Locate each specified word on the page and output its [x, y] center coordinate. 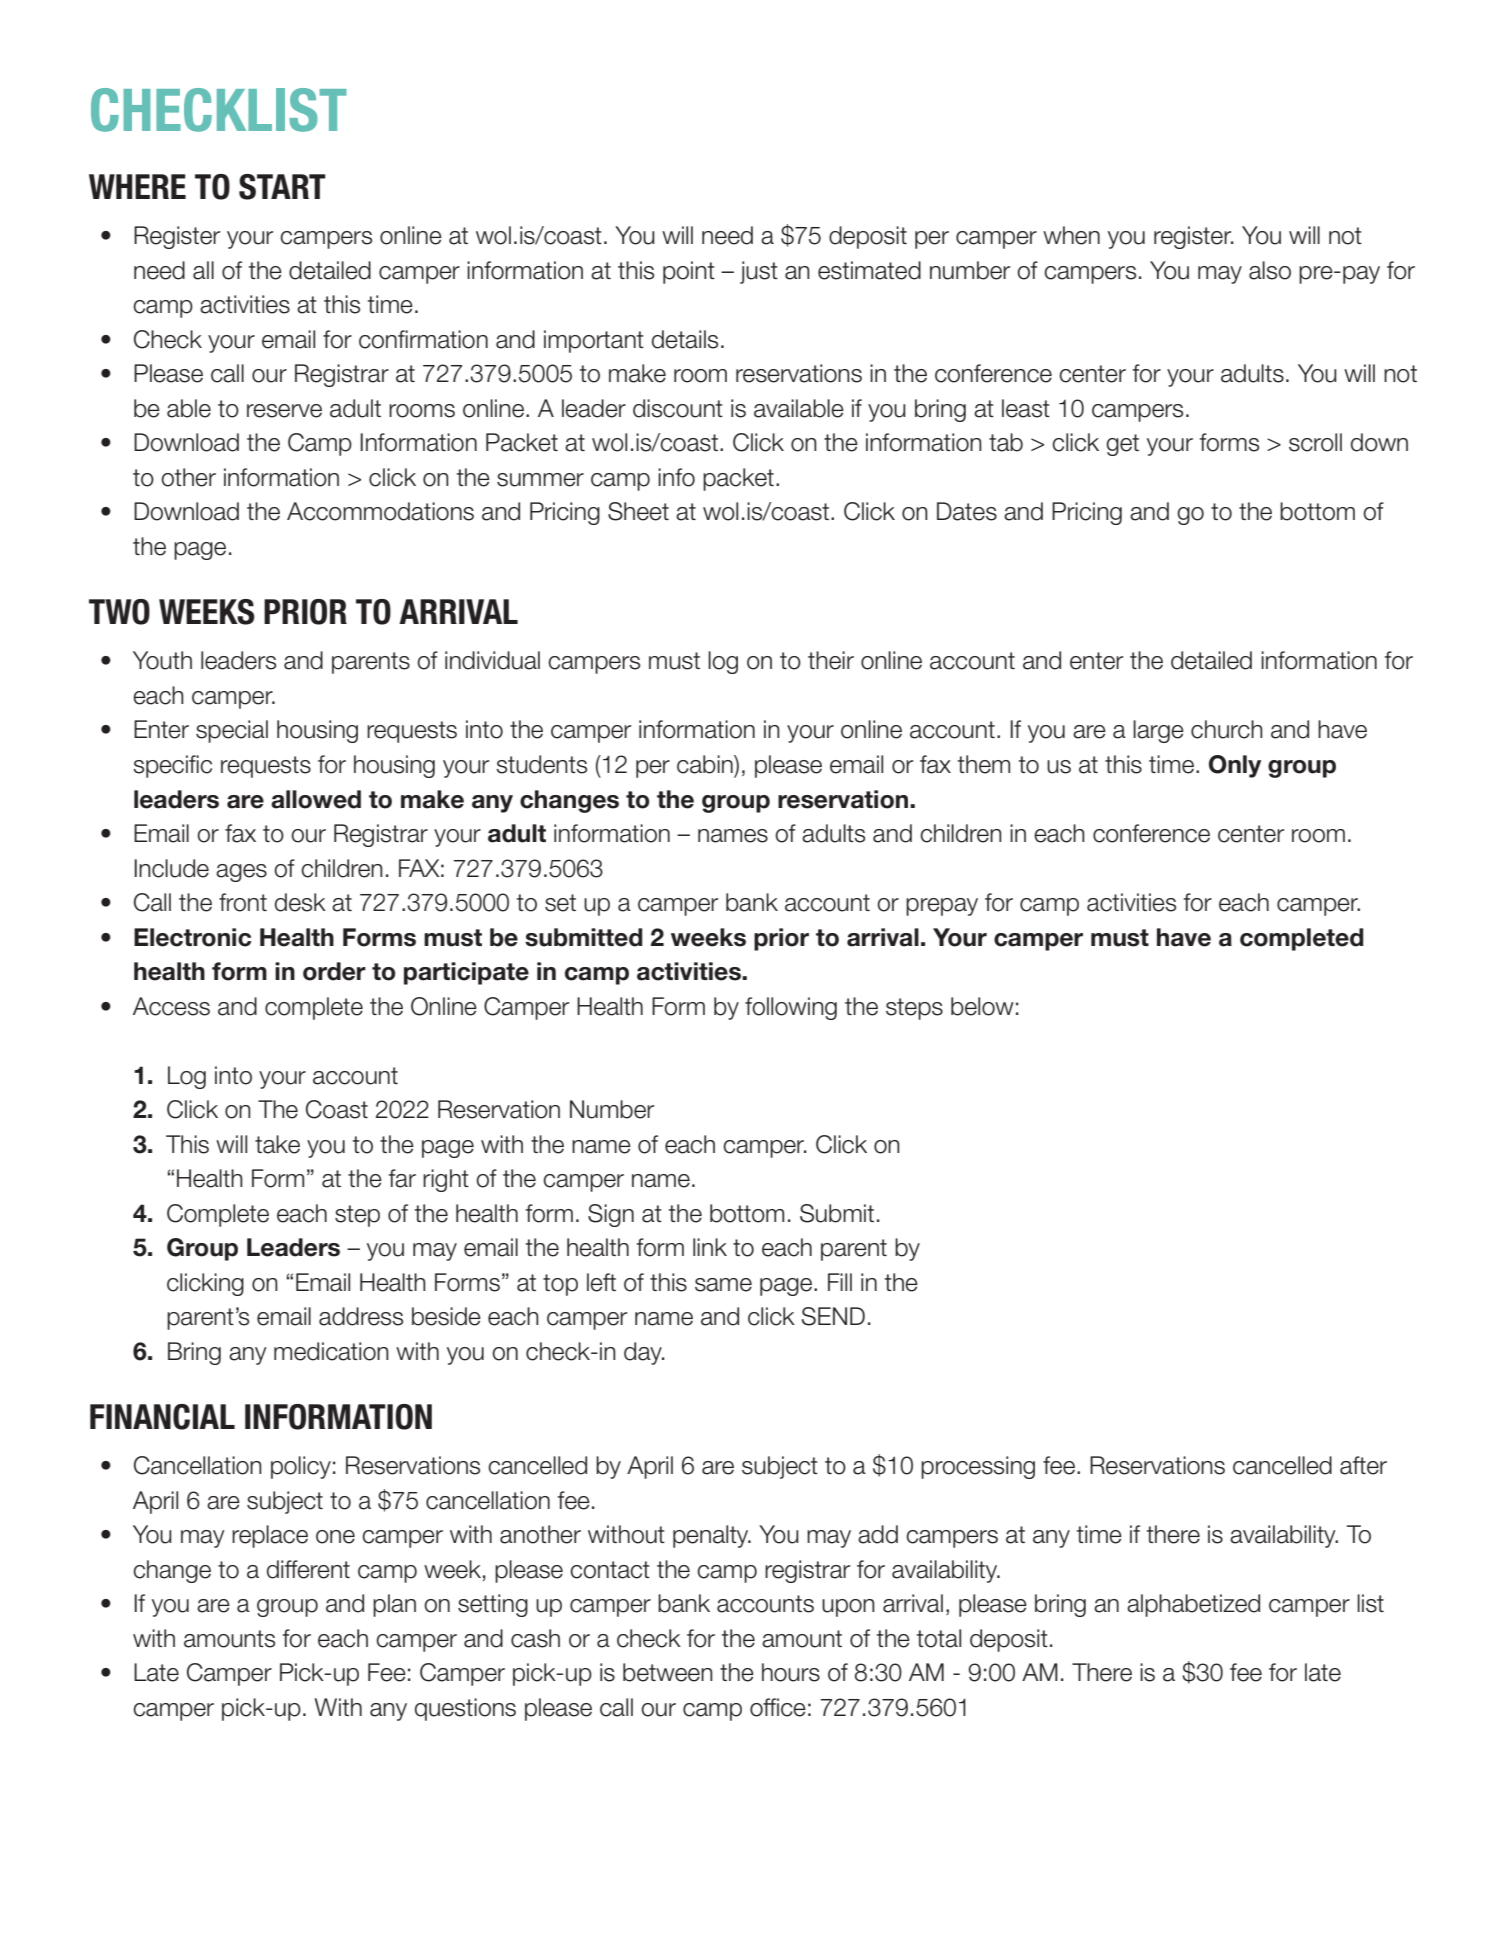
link [710, 1247]
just [759, 272]
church [1227, 729]
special [232, 731]
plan [394, 1605]
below [982, 1006]
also [1270, 270]
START [282, 187]
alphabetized [1193, 1605]
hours [791, 1672]
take [277, 1144]
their [831, 660]
